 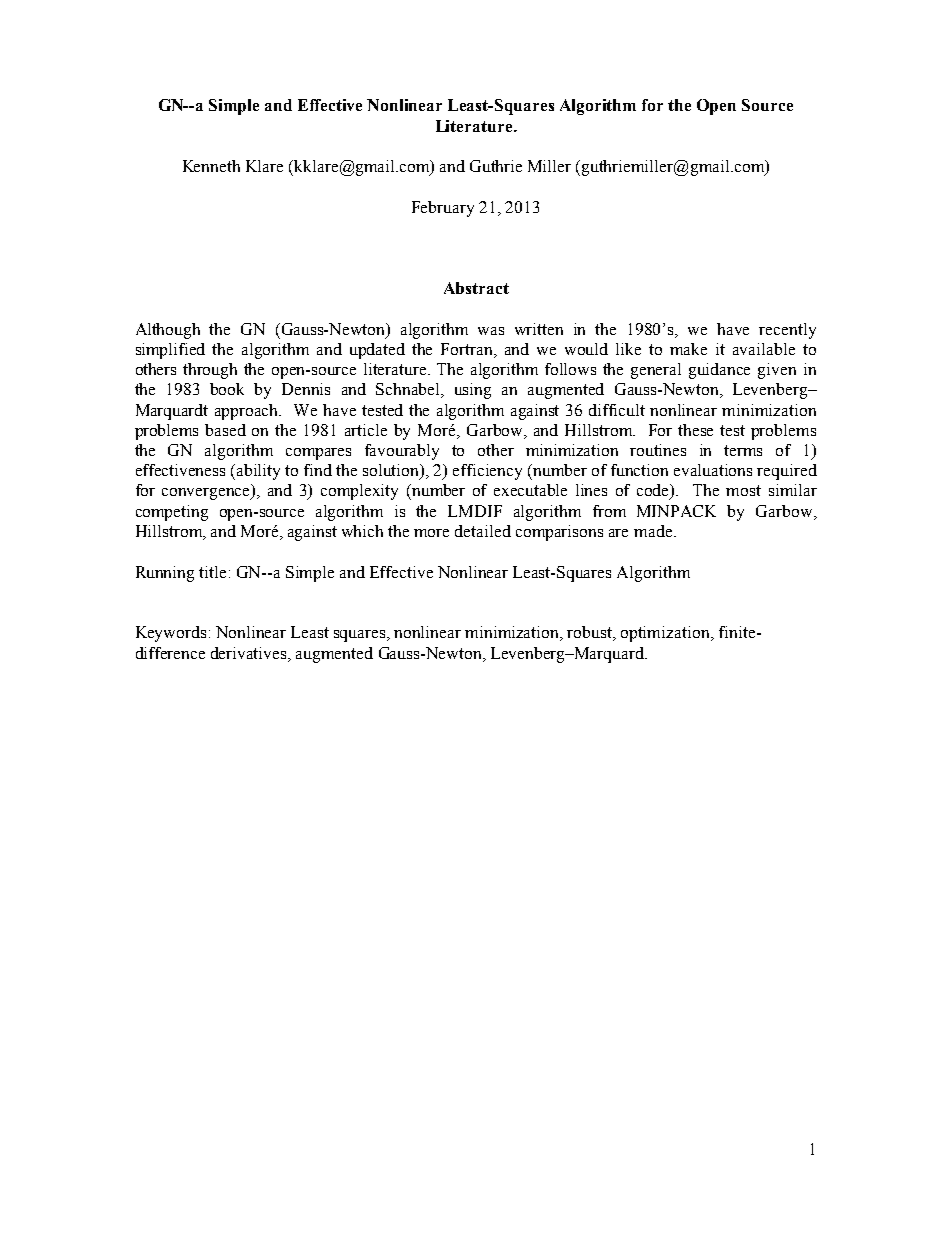 What do you see at coordinates (443, 209) in the document?
I see `February` at bounding box center [443, 209].
